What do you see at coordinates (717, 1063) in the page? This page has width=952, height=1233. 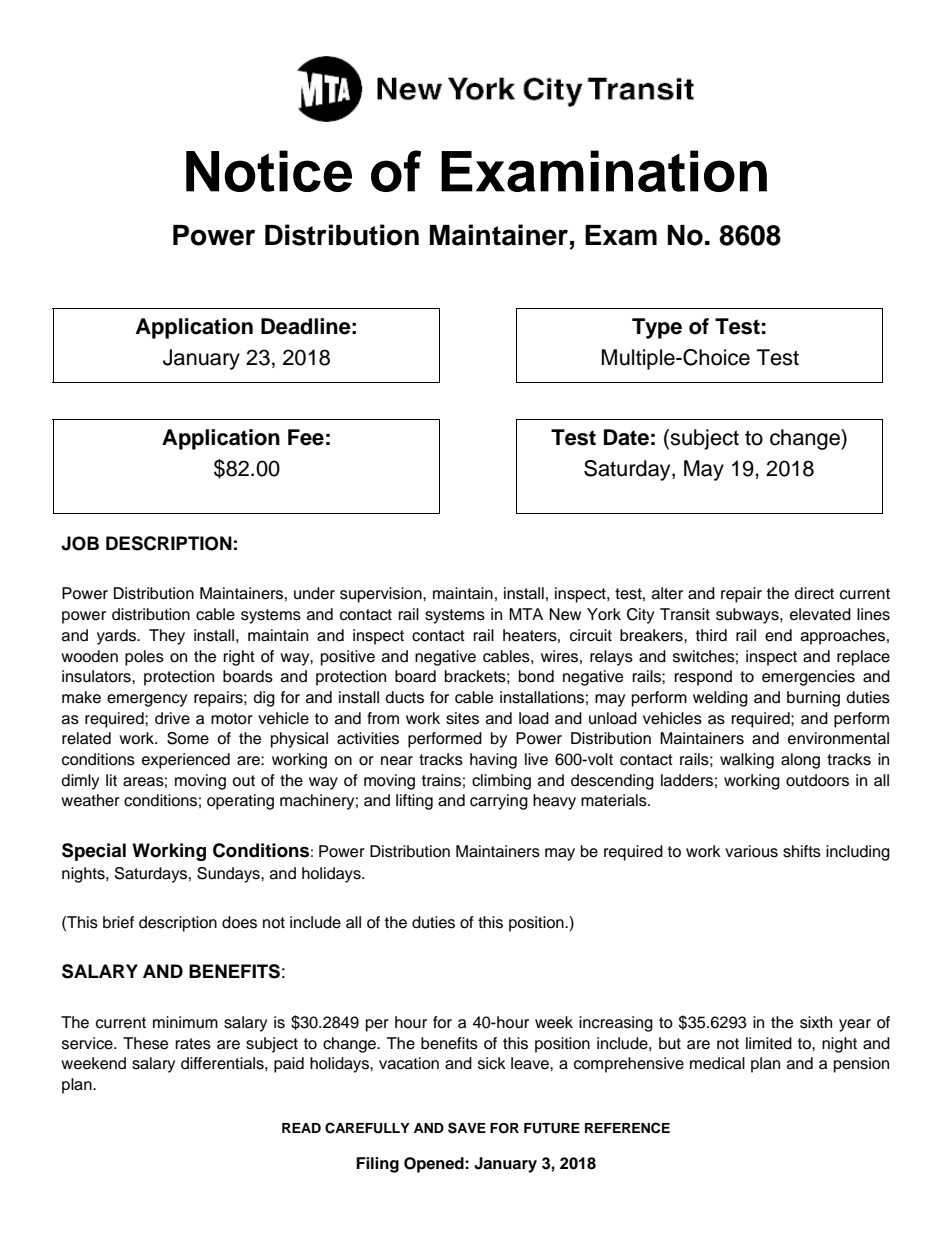 I see `medical` at bounding box center [717, 1063].
